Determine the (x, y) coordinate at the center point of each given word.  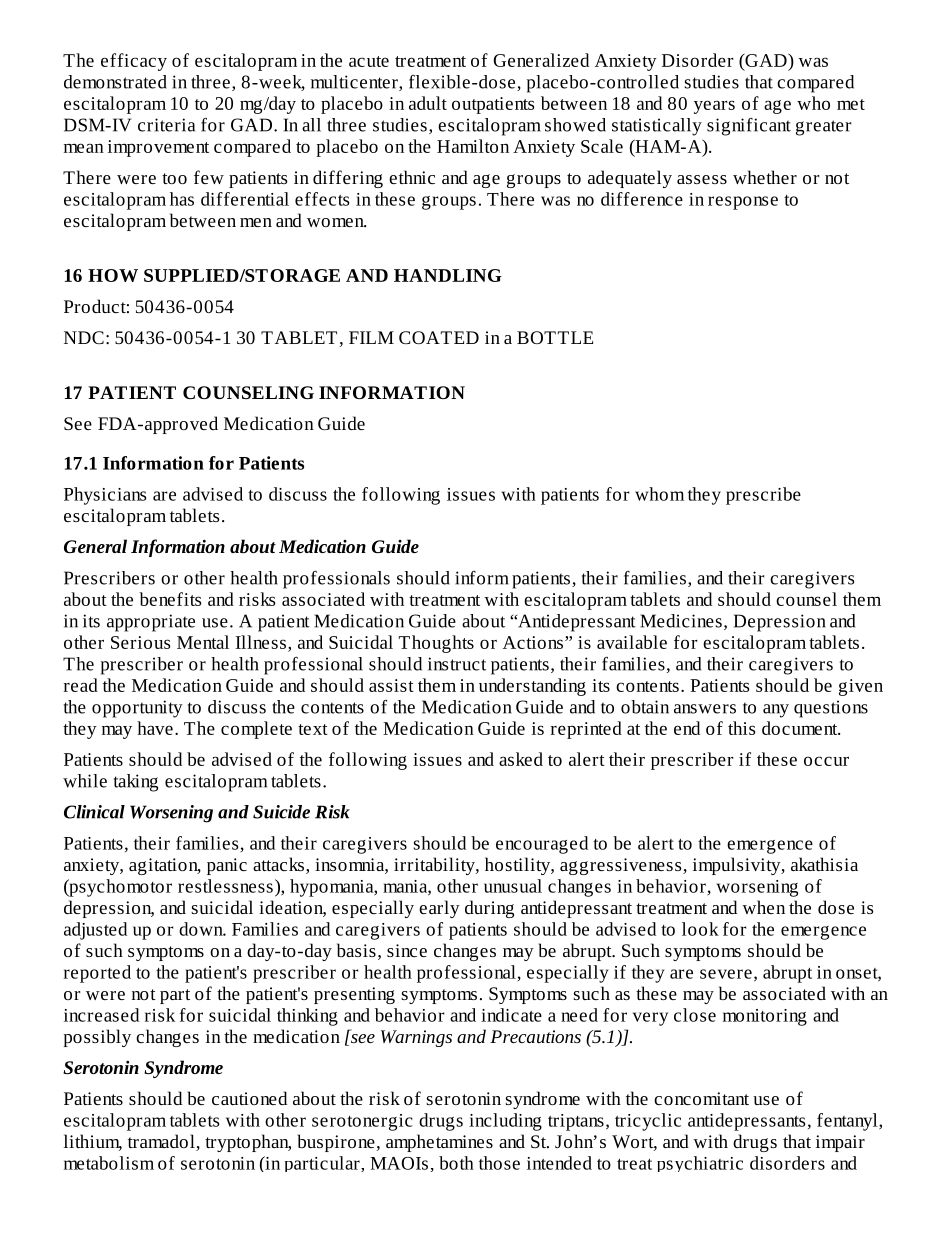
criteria (166, 125)
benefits (170, 599)
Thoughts (436, 644)
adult (428, 103)
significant (749, 127)
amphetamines (439, 1143)
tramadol (162, 1142)
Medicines (681, 621)
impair (840, 1143)
